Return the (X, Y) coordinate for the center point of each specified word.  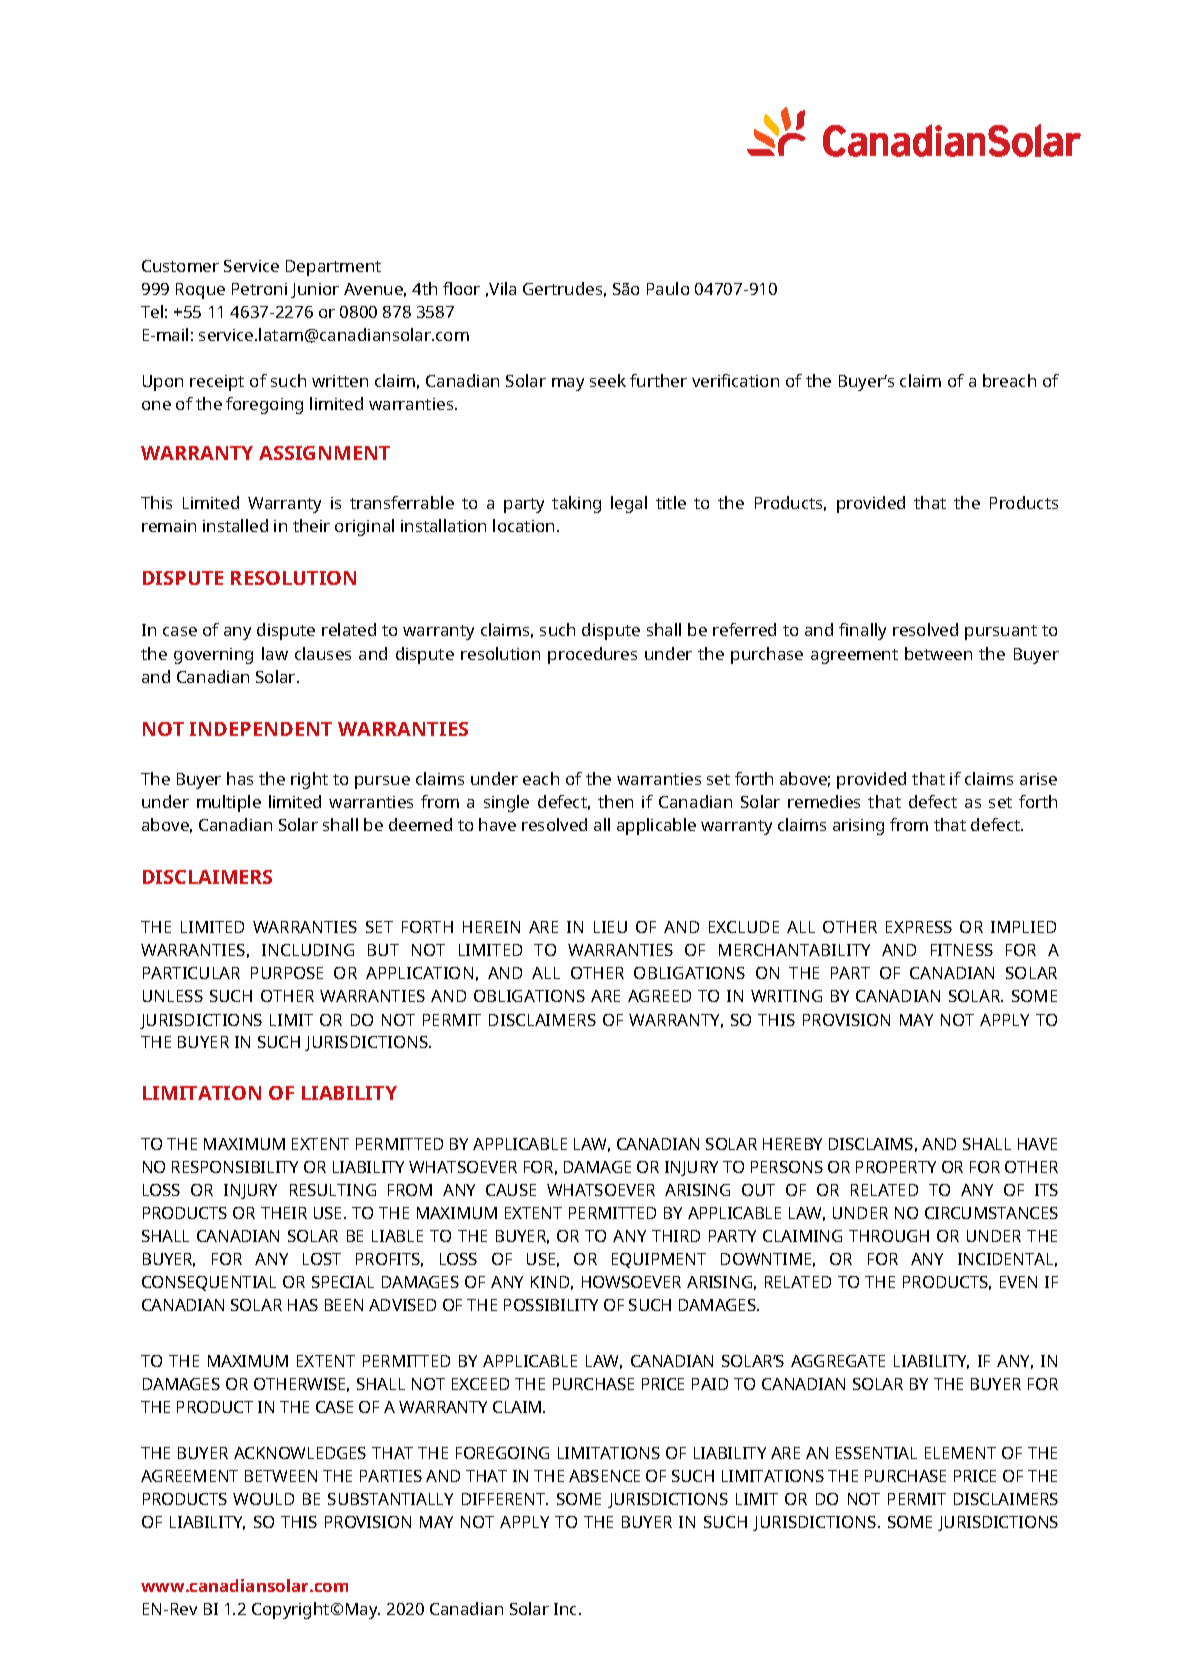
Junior (315, 290)
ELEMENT (960, 1453)
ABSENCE (604, 1476)
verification (735, 380)
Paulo (668, 288)
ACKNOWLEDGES (300, 1453)
